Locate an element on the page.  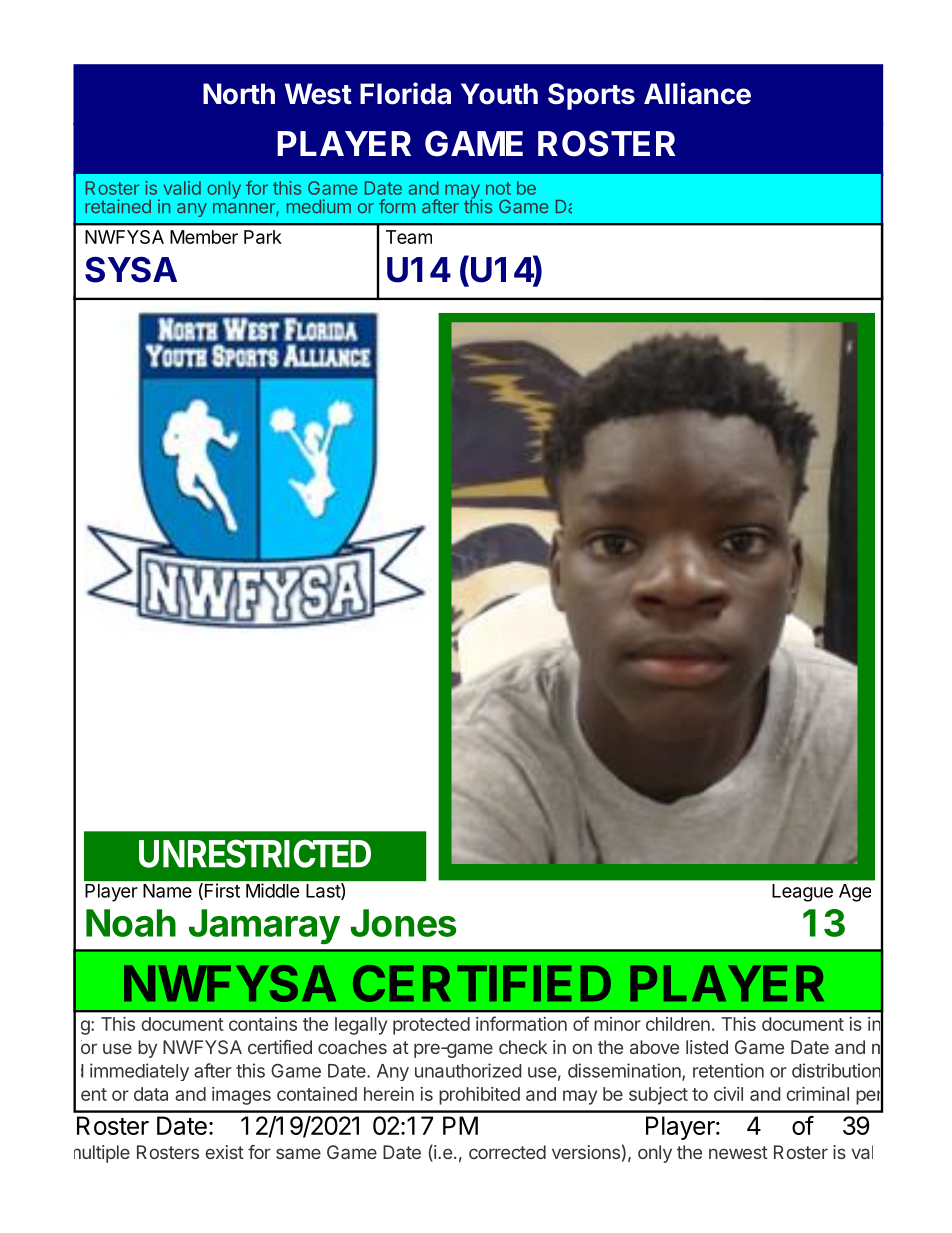
Alliance is located at coordinates (697, 93).
